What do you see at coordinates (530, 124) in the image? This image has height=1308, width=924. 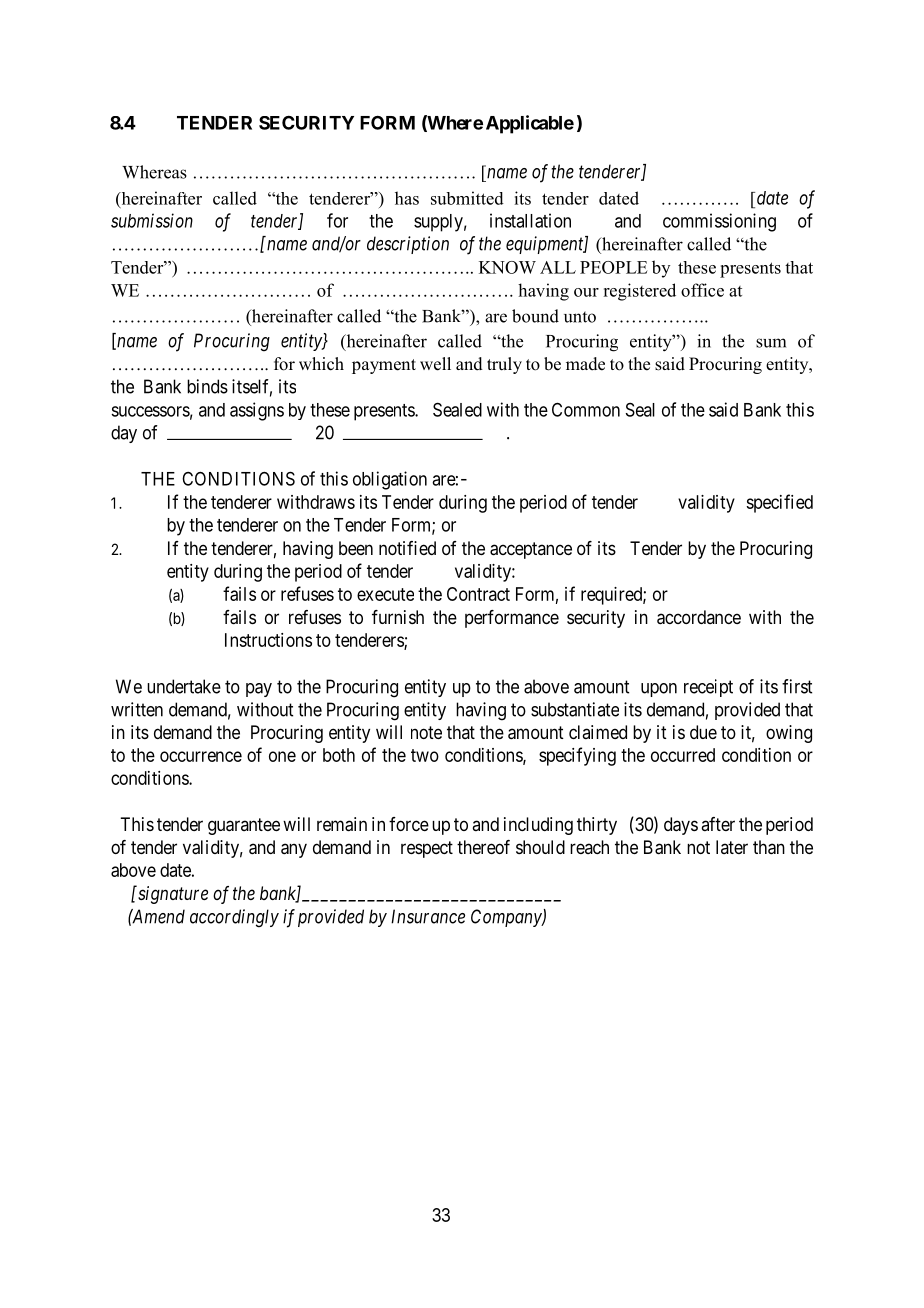 I see `Applicable` at bounding box center [530, 124].
